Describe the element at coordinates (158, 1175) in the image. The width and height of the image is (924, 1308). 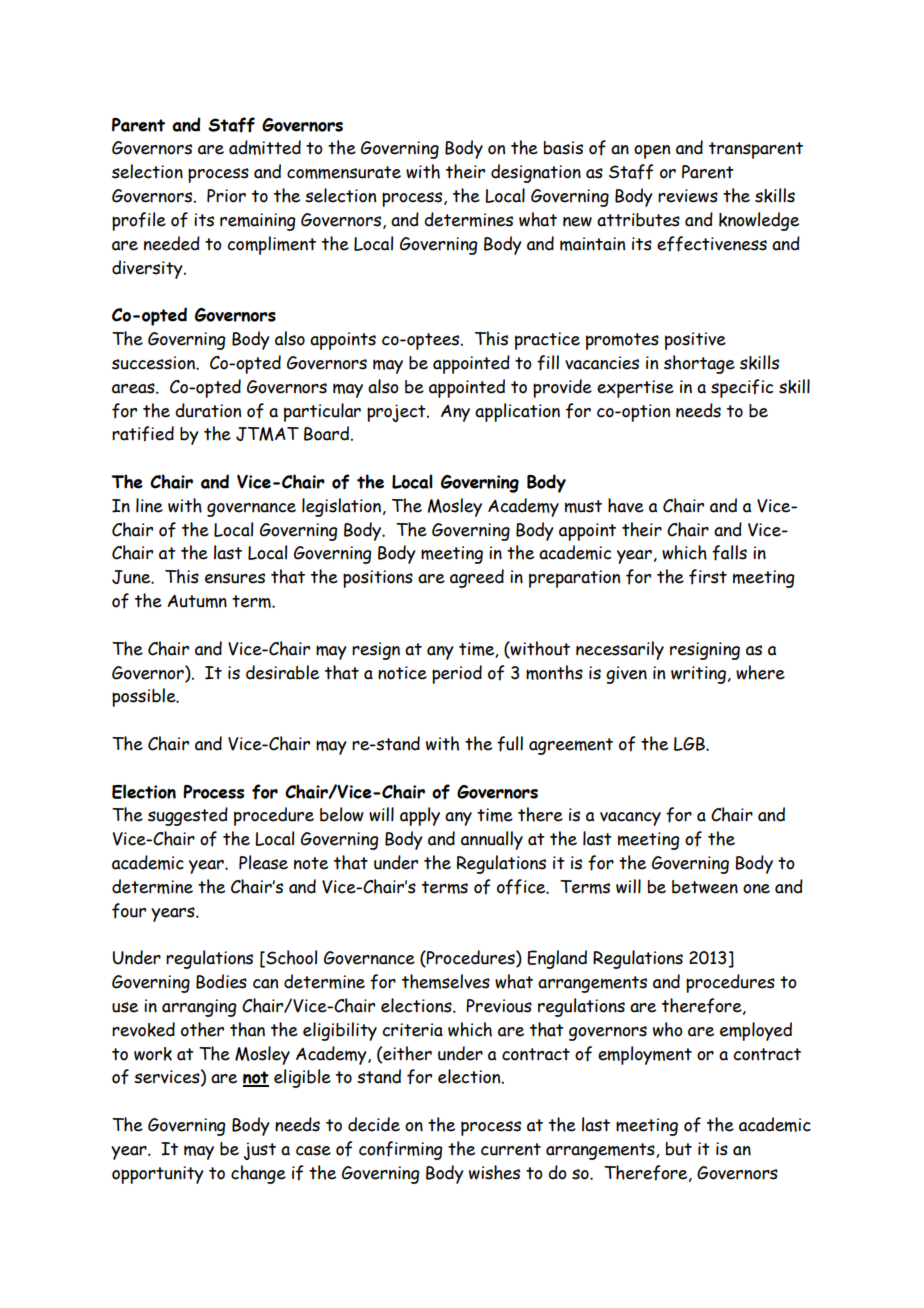
I see `opportunity` at that location.
